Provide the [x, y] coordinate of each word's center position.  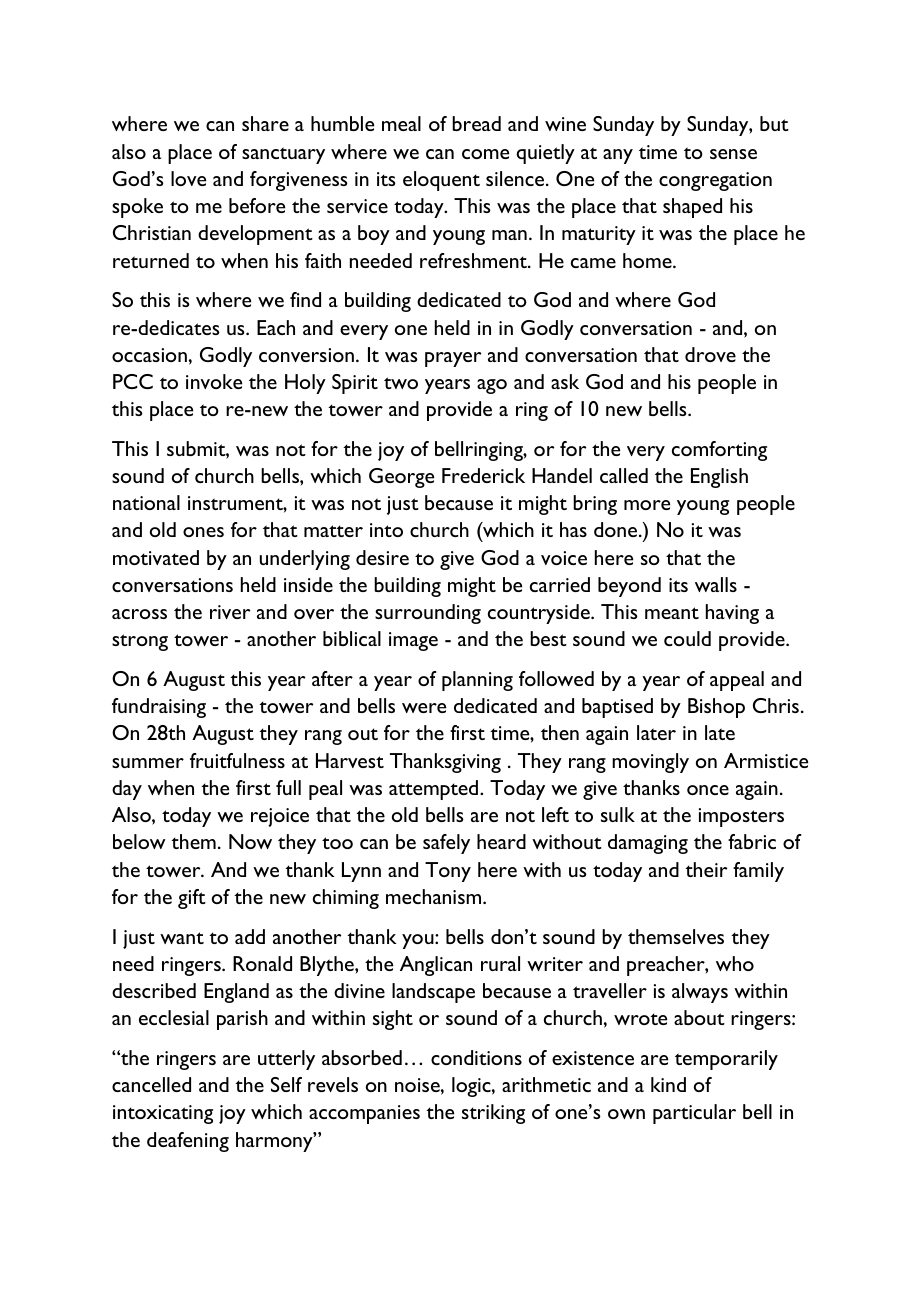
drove [710, 354]
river [230, 612]
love [188, 178]
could [687, 638]
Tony [448, 872]
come [485, 154]
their [706, 869]
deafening [188, 1142]
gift [192, 899]
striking [493, 1114]
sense [733, 154]
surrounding [428, 614]
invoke [214, 381]
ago [492, 386]
